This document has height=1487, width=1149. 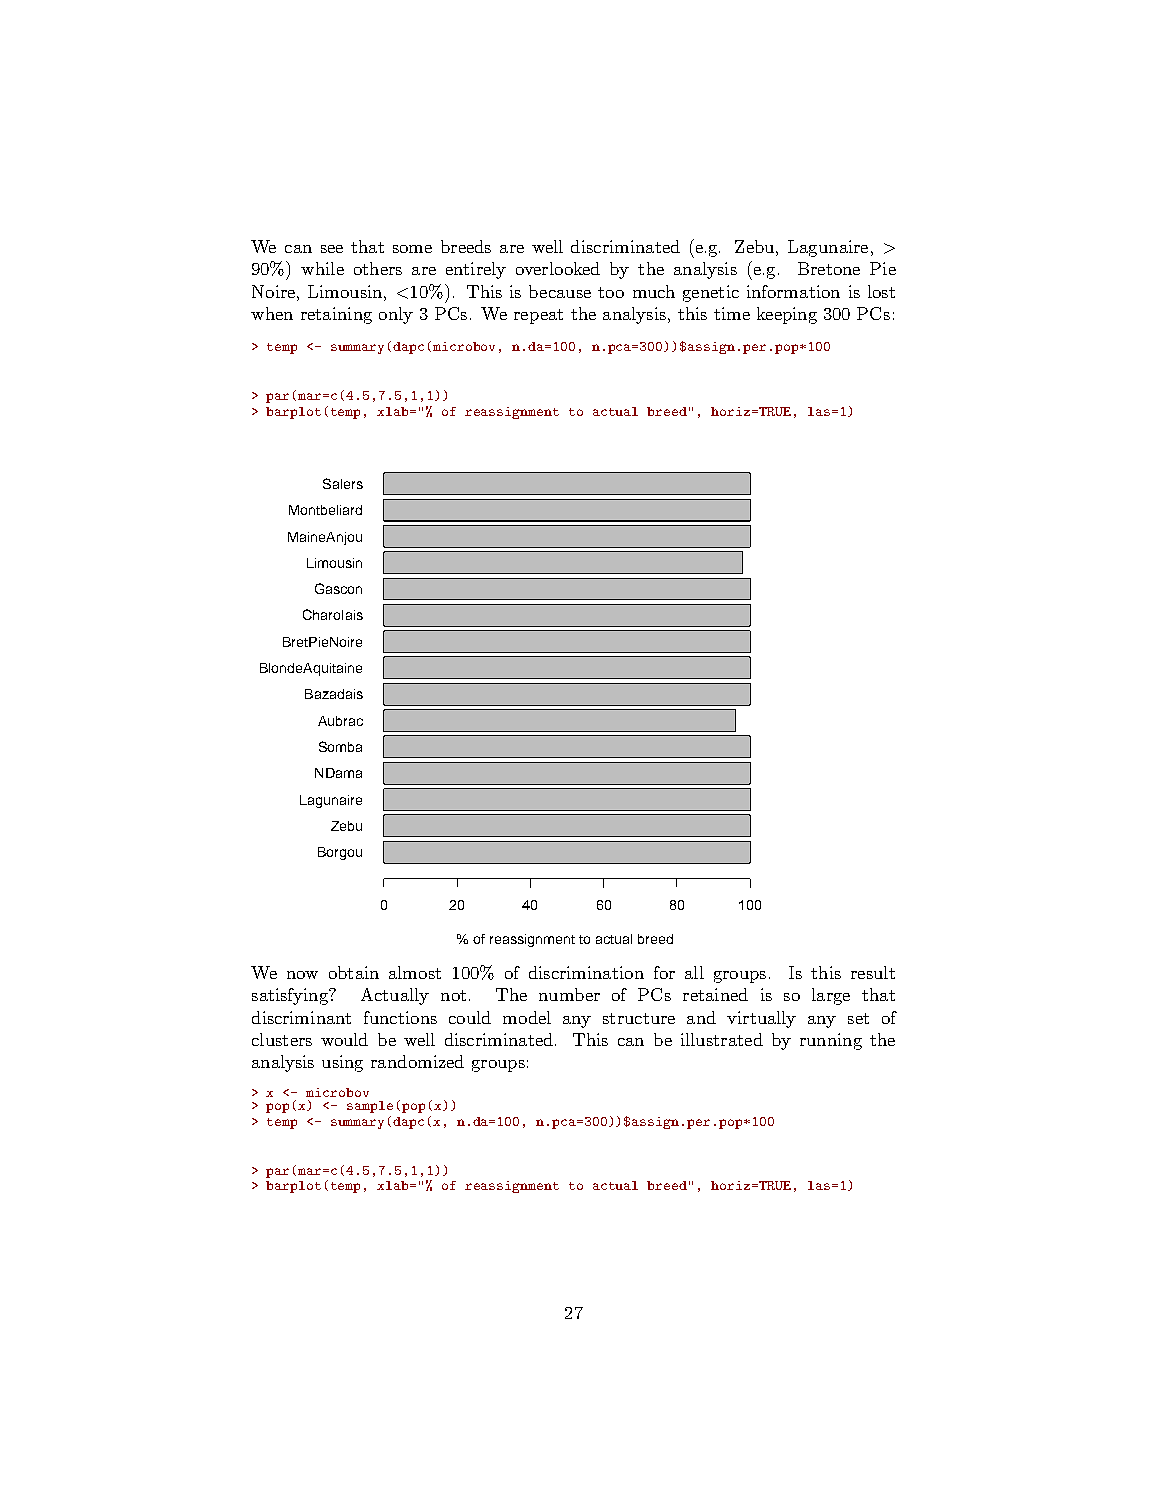 What do you see at coordinates (873, 972) in the document?
I see `result` at bounding box center [873, 972].
